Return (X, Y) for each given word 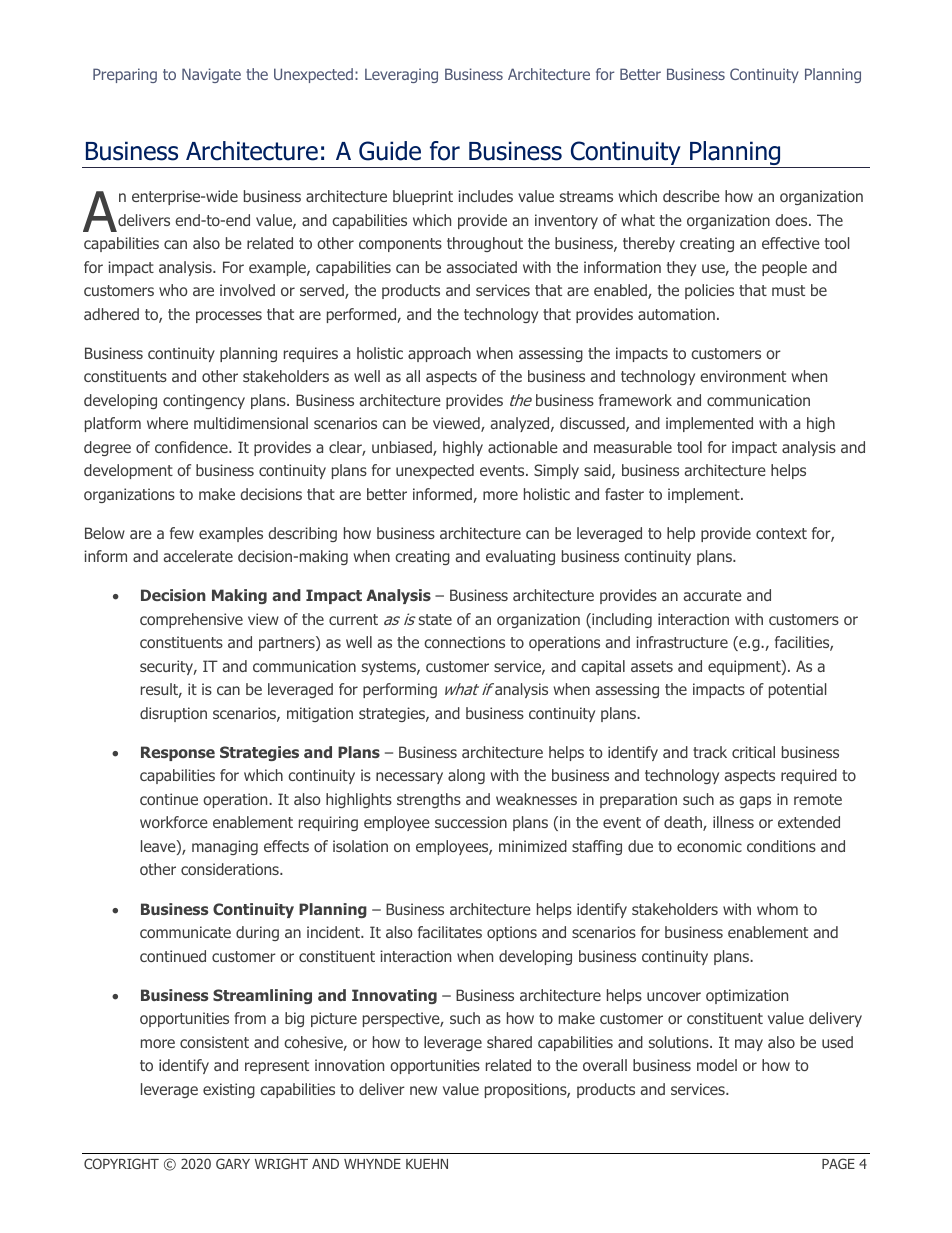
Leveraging (401, 75)
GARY (233, 1163)
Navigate (211, 75)
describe (691, 196)
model (717, 1065)
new (423, 1090)
